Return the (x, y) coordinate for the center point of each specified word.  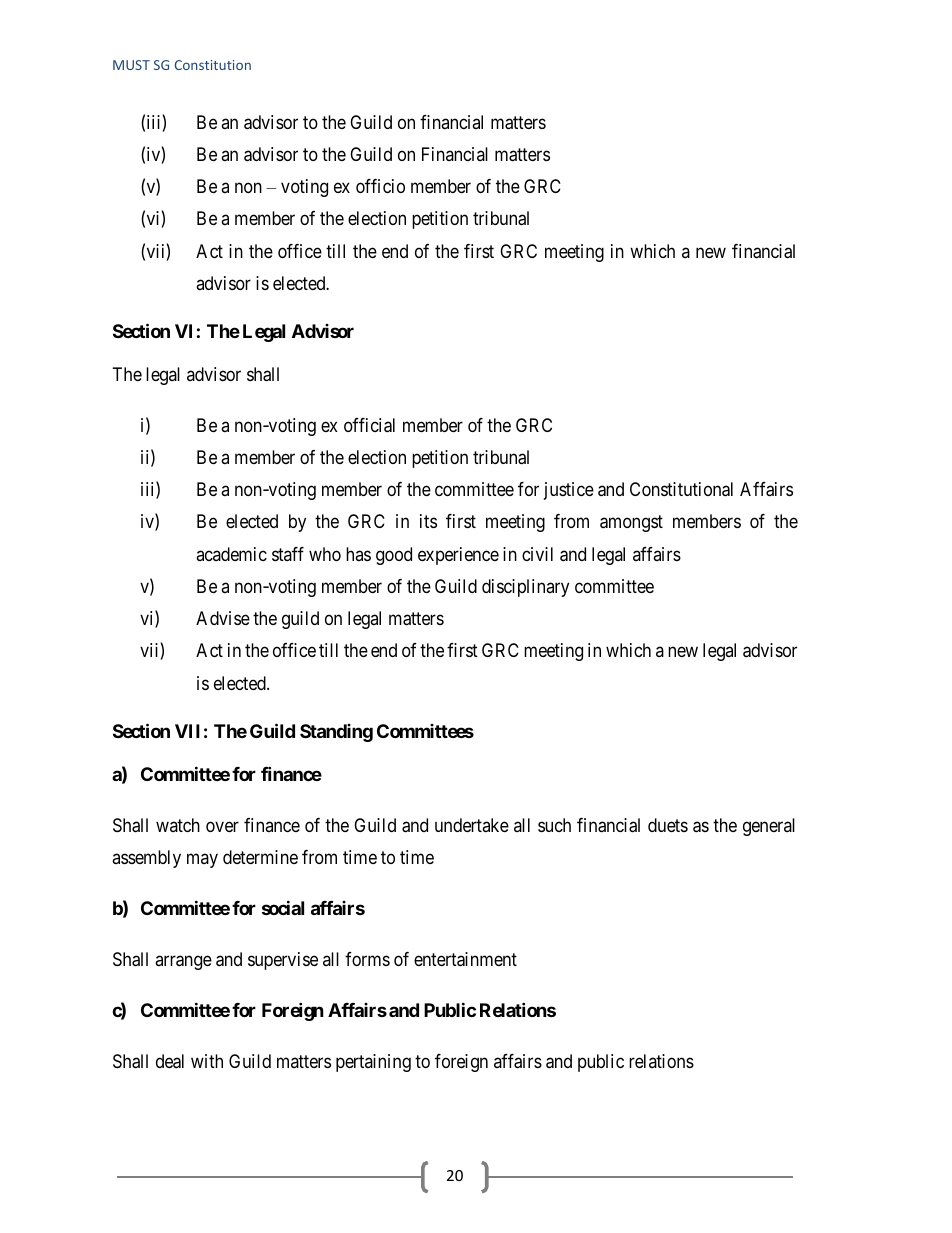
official (369, 425)
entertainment (465, 959)
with (207, 1061)
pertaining (373, 1063)
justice (569, 491)
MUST (131, 65)
